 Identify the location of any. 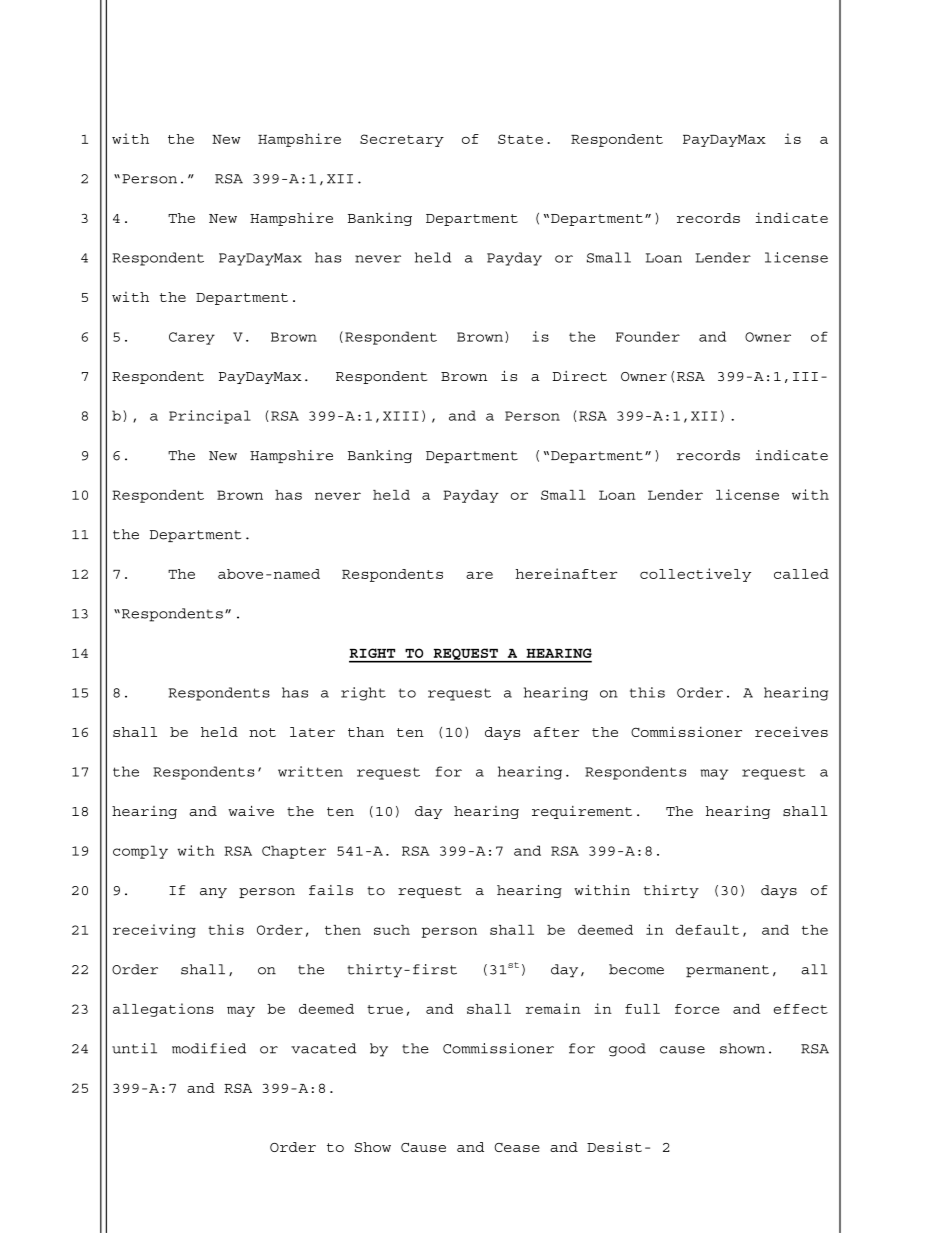
(213, 893).
